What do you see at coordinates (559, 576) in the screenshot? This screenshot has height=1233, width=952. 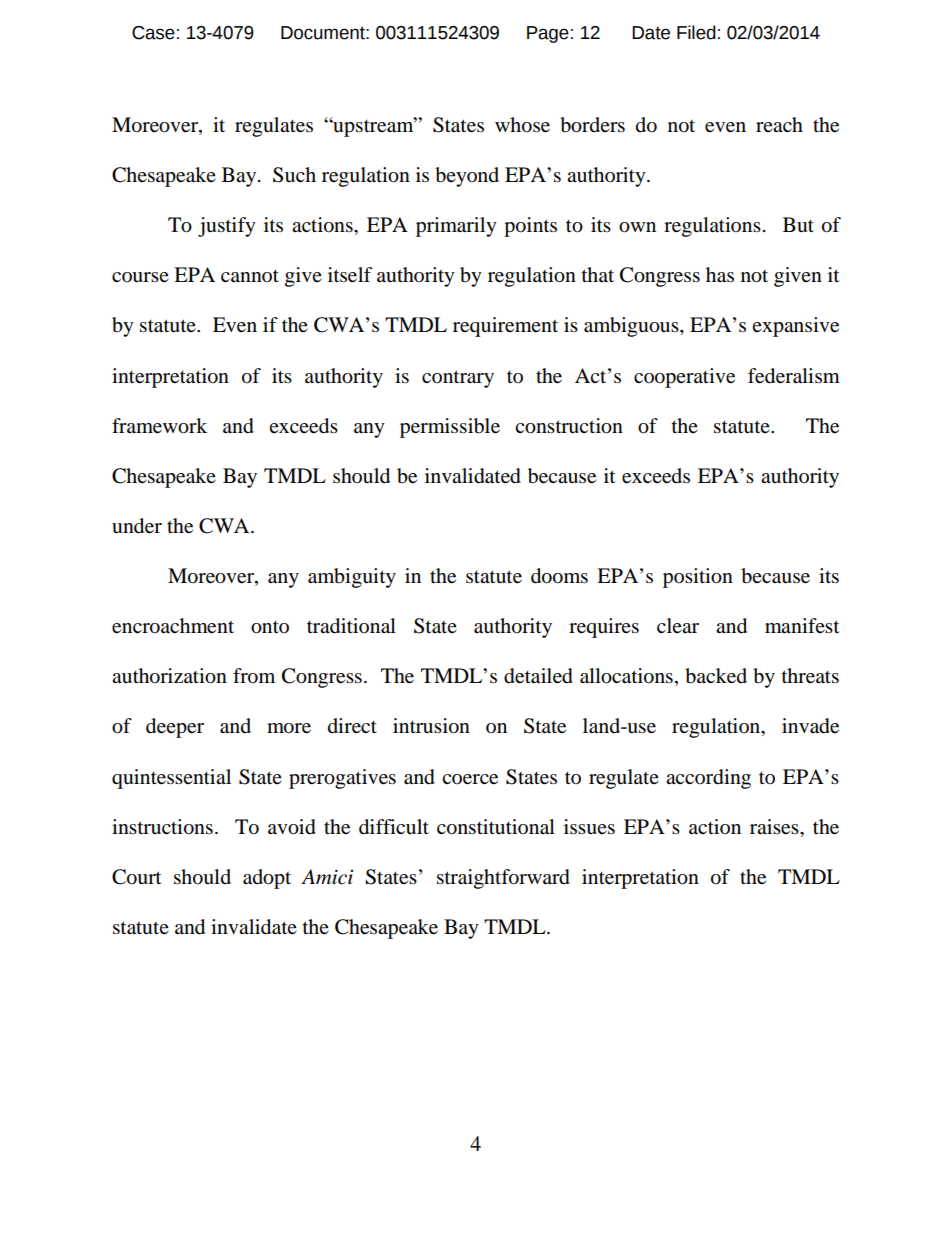 I see `dooms` at bounding box center [559, 576].
